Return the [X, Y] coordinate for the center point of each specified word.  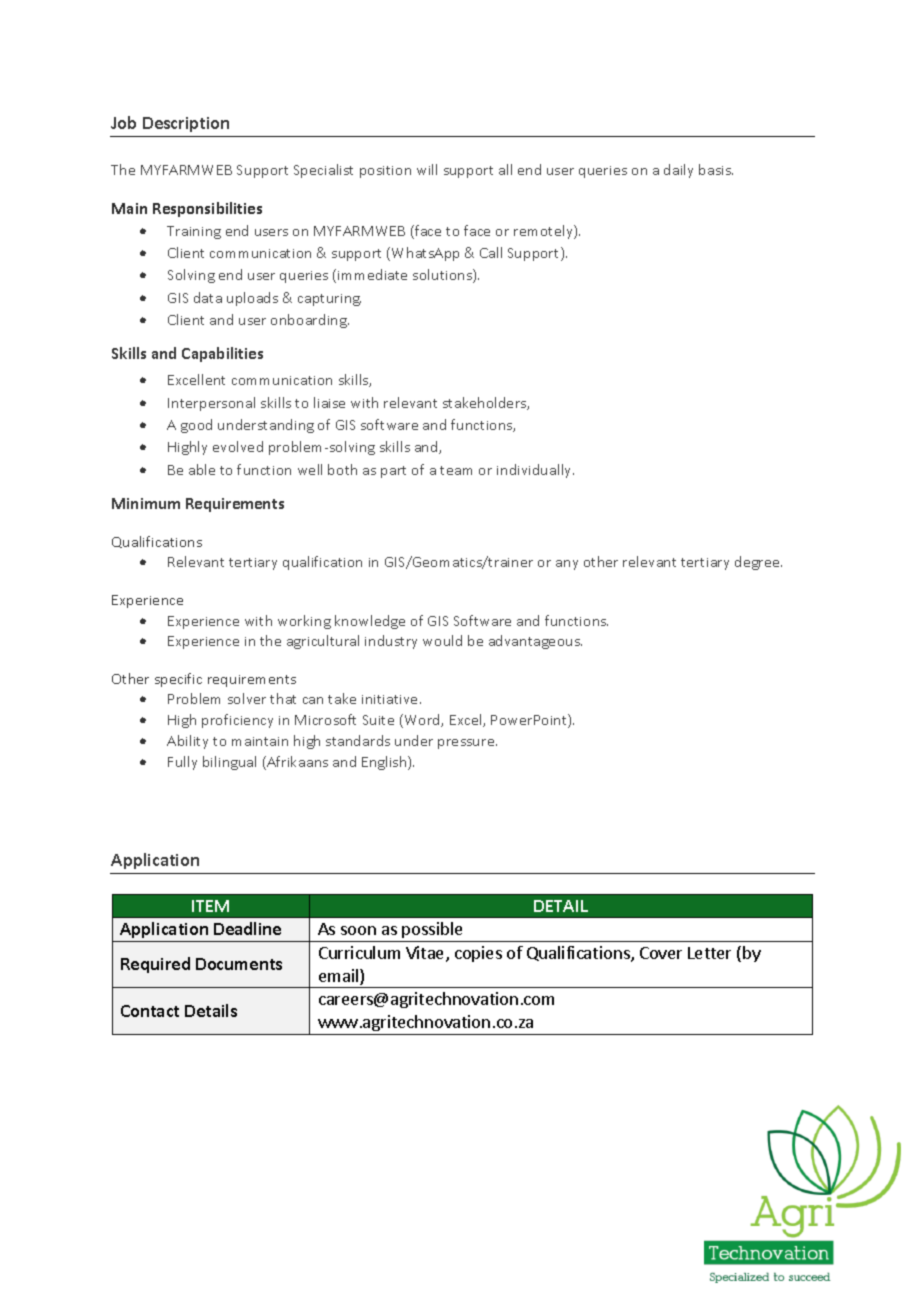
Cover [661, 953]
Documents [239, 964]
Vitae [426, 954]
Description [186, 124]
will [427, 169]
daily [678, 171]
